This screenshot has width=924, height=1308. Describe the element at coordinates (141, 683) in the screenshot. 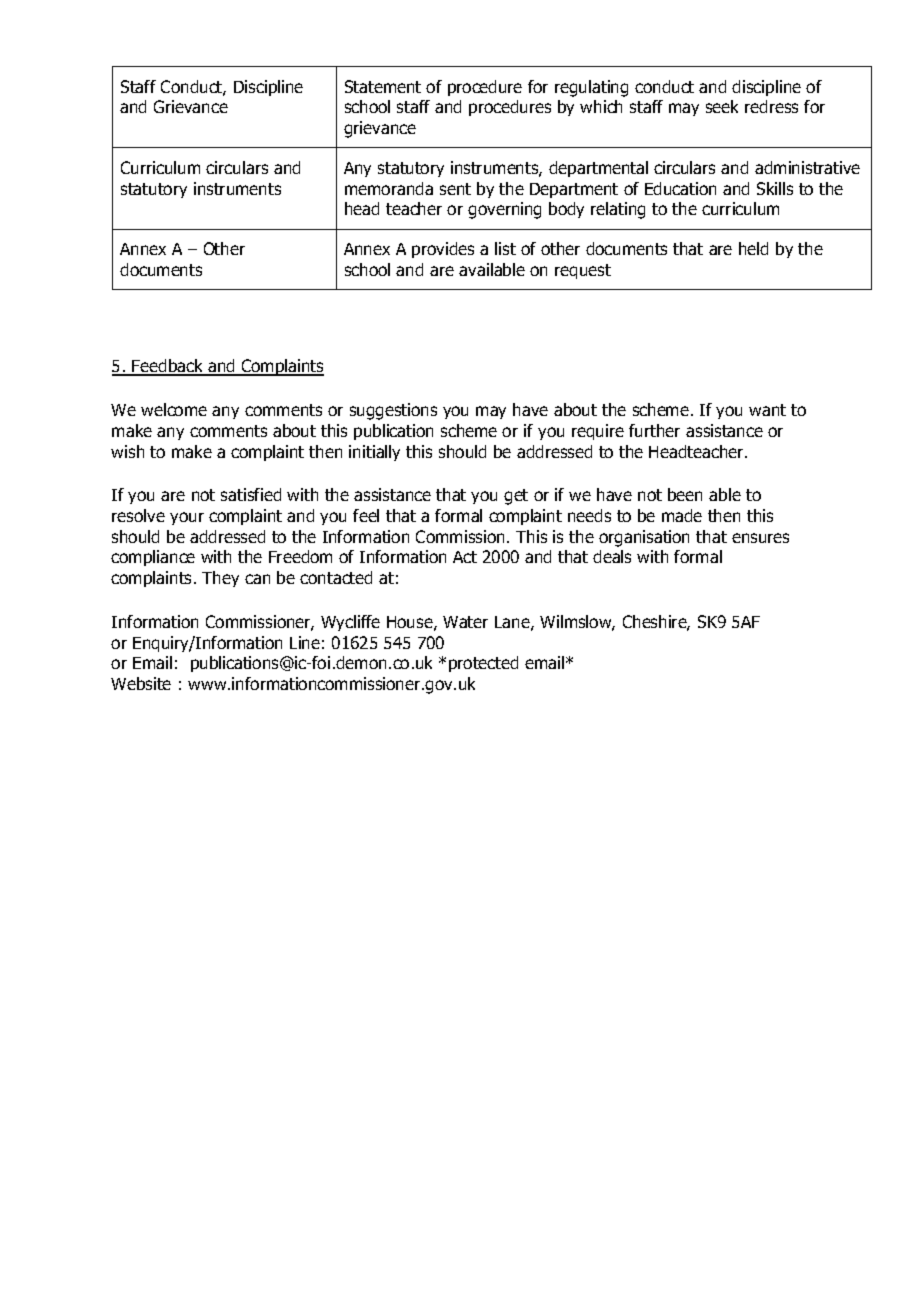

I see `Website` at that location.
